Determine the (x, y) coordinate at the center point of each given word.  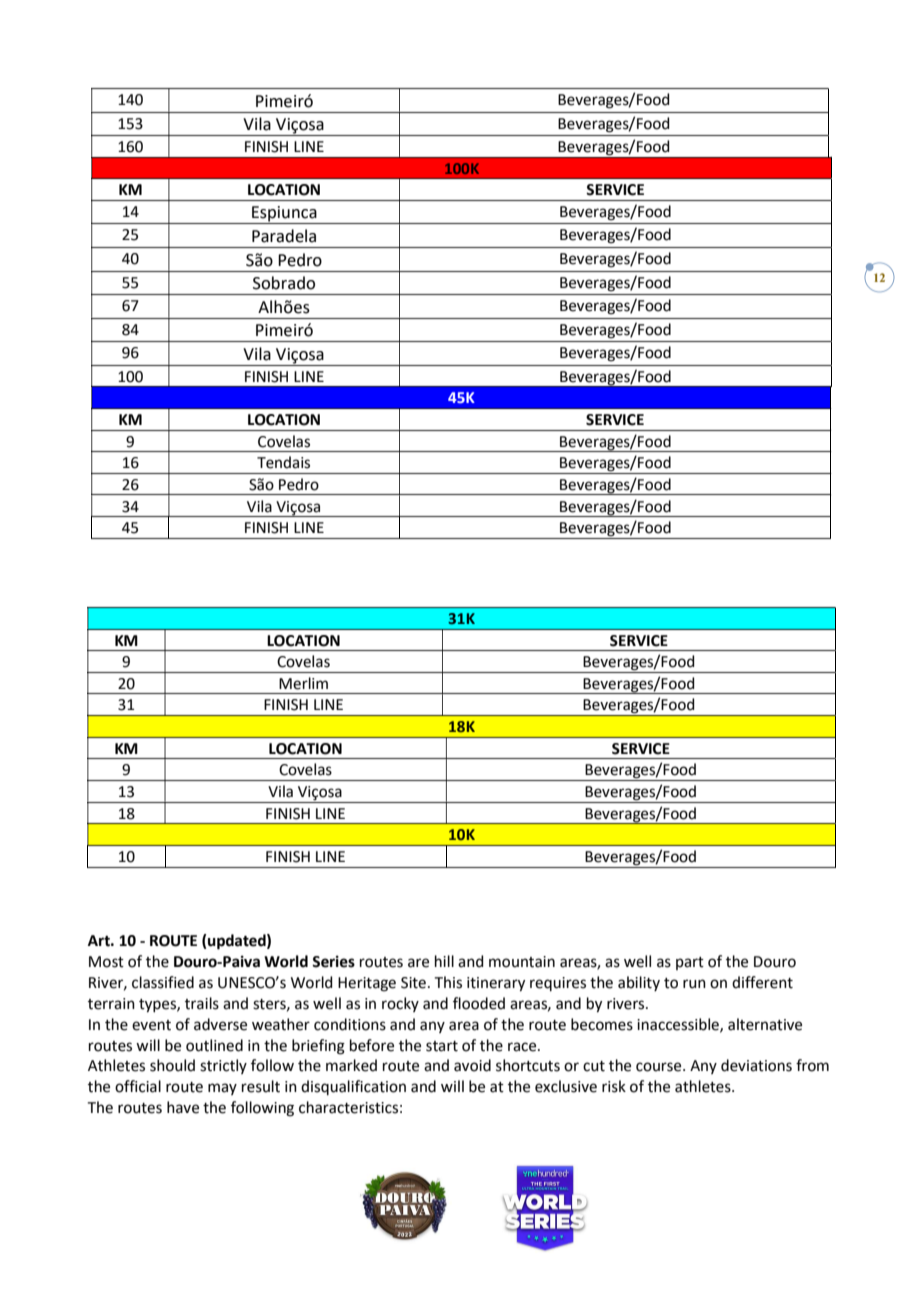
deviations (756, 1065)
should (172, 1065)
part (690, 963)
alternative (765, 1024)
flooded (479, 1003)
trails (202, 1003)
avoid (472, 1065)
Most (106, 962)
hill (444, 961)
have (183, 1107)
